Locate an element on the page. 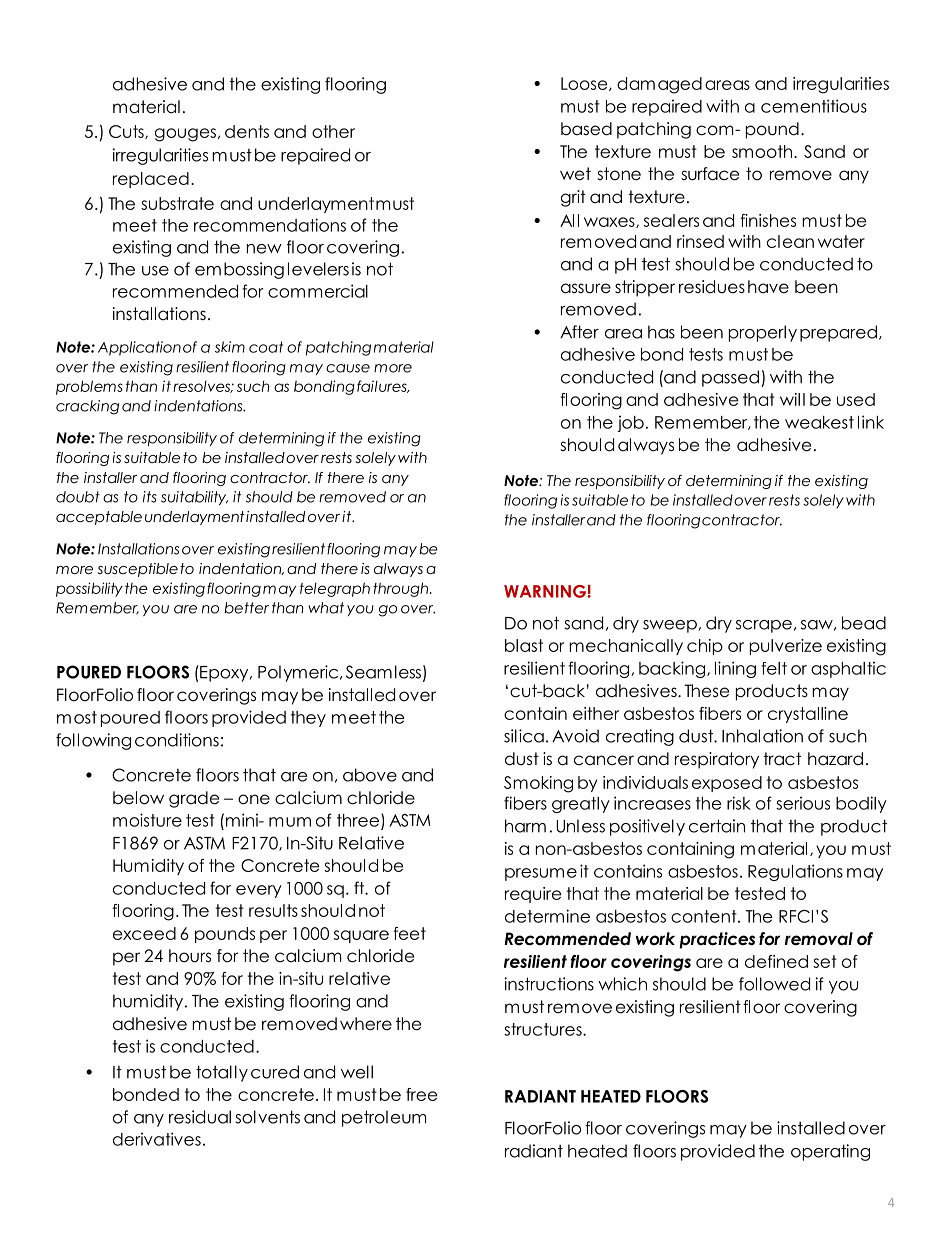 This page has height=1233, width=952. residual is located at coordinates (200, 1117).
